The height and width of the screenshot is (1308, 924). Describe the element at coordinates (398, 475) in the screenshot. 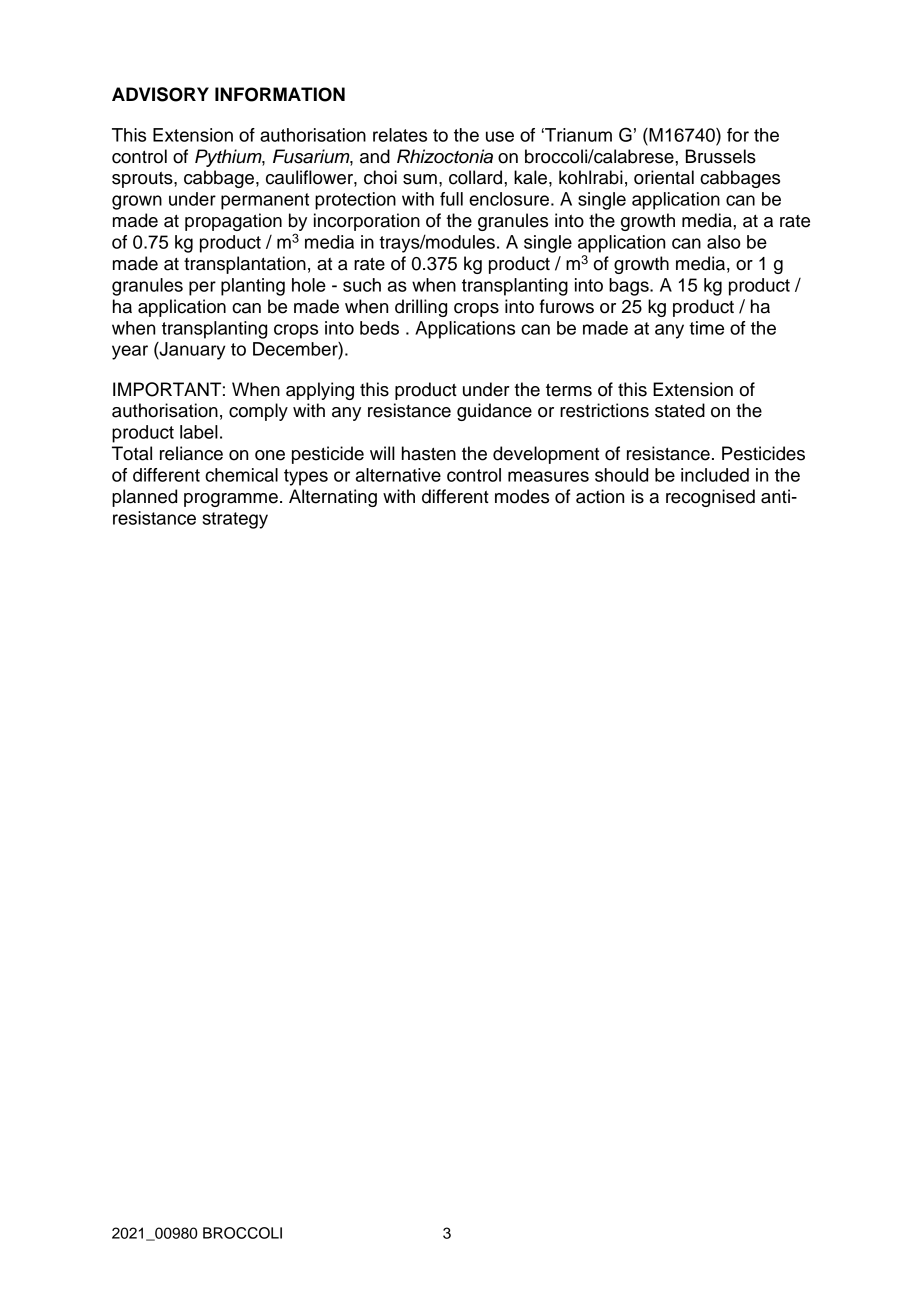

I see `alternative` at that location.
